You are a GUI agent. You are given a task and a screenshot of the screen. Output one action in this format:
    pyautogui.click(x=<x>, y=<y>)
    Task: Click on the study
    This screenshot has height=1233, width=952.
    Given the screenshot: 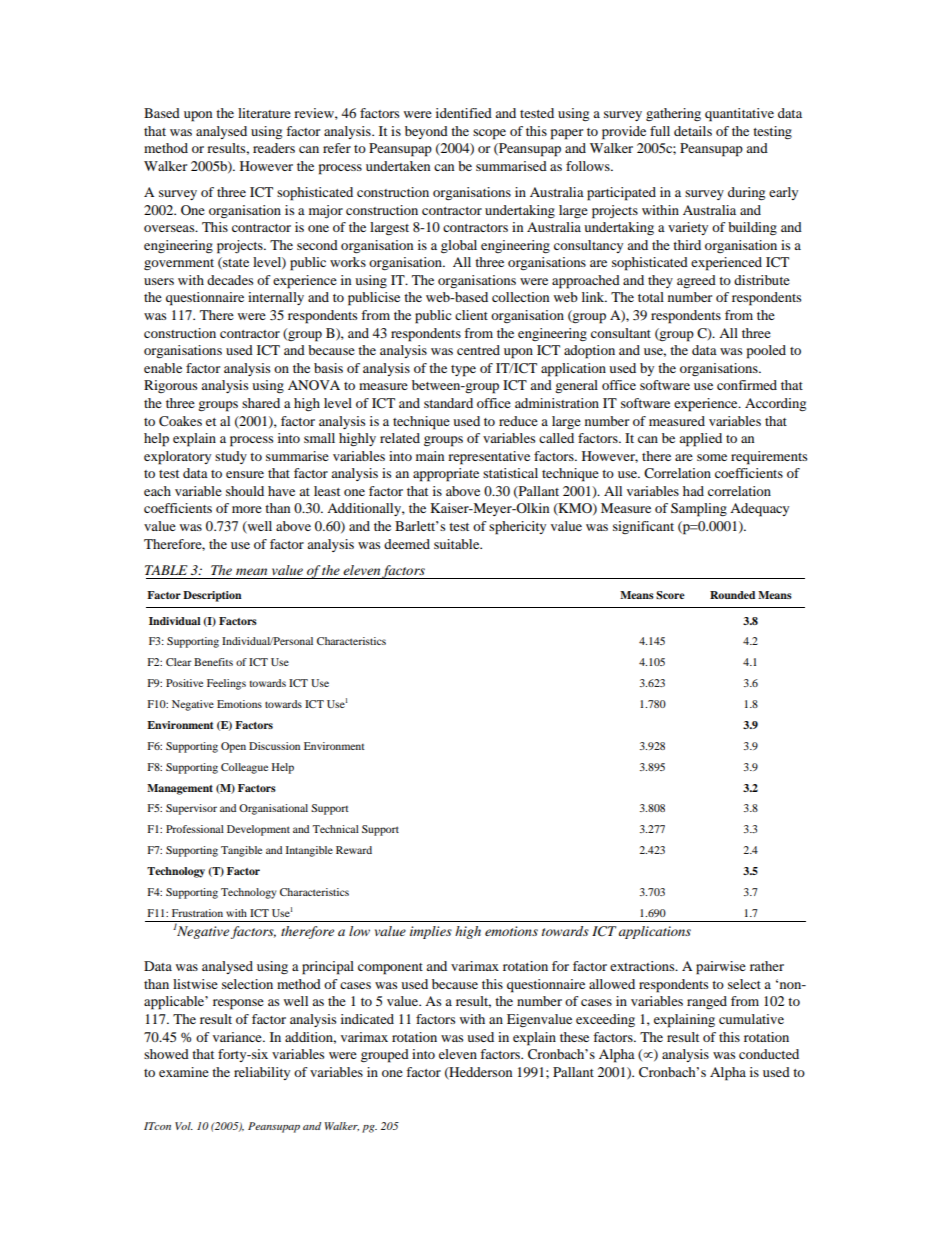 What is the action you would take?
    pyautogui.click(x=231, y=457)
